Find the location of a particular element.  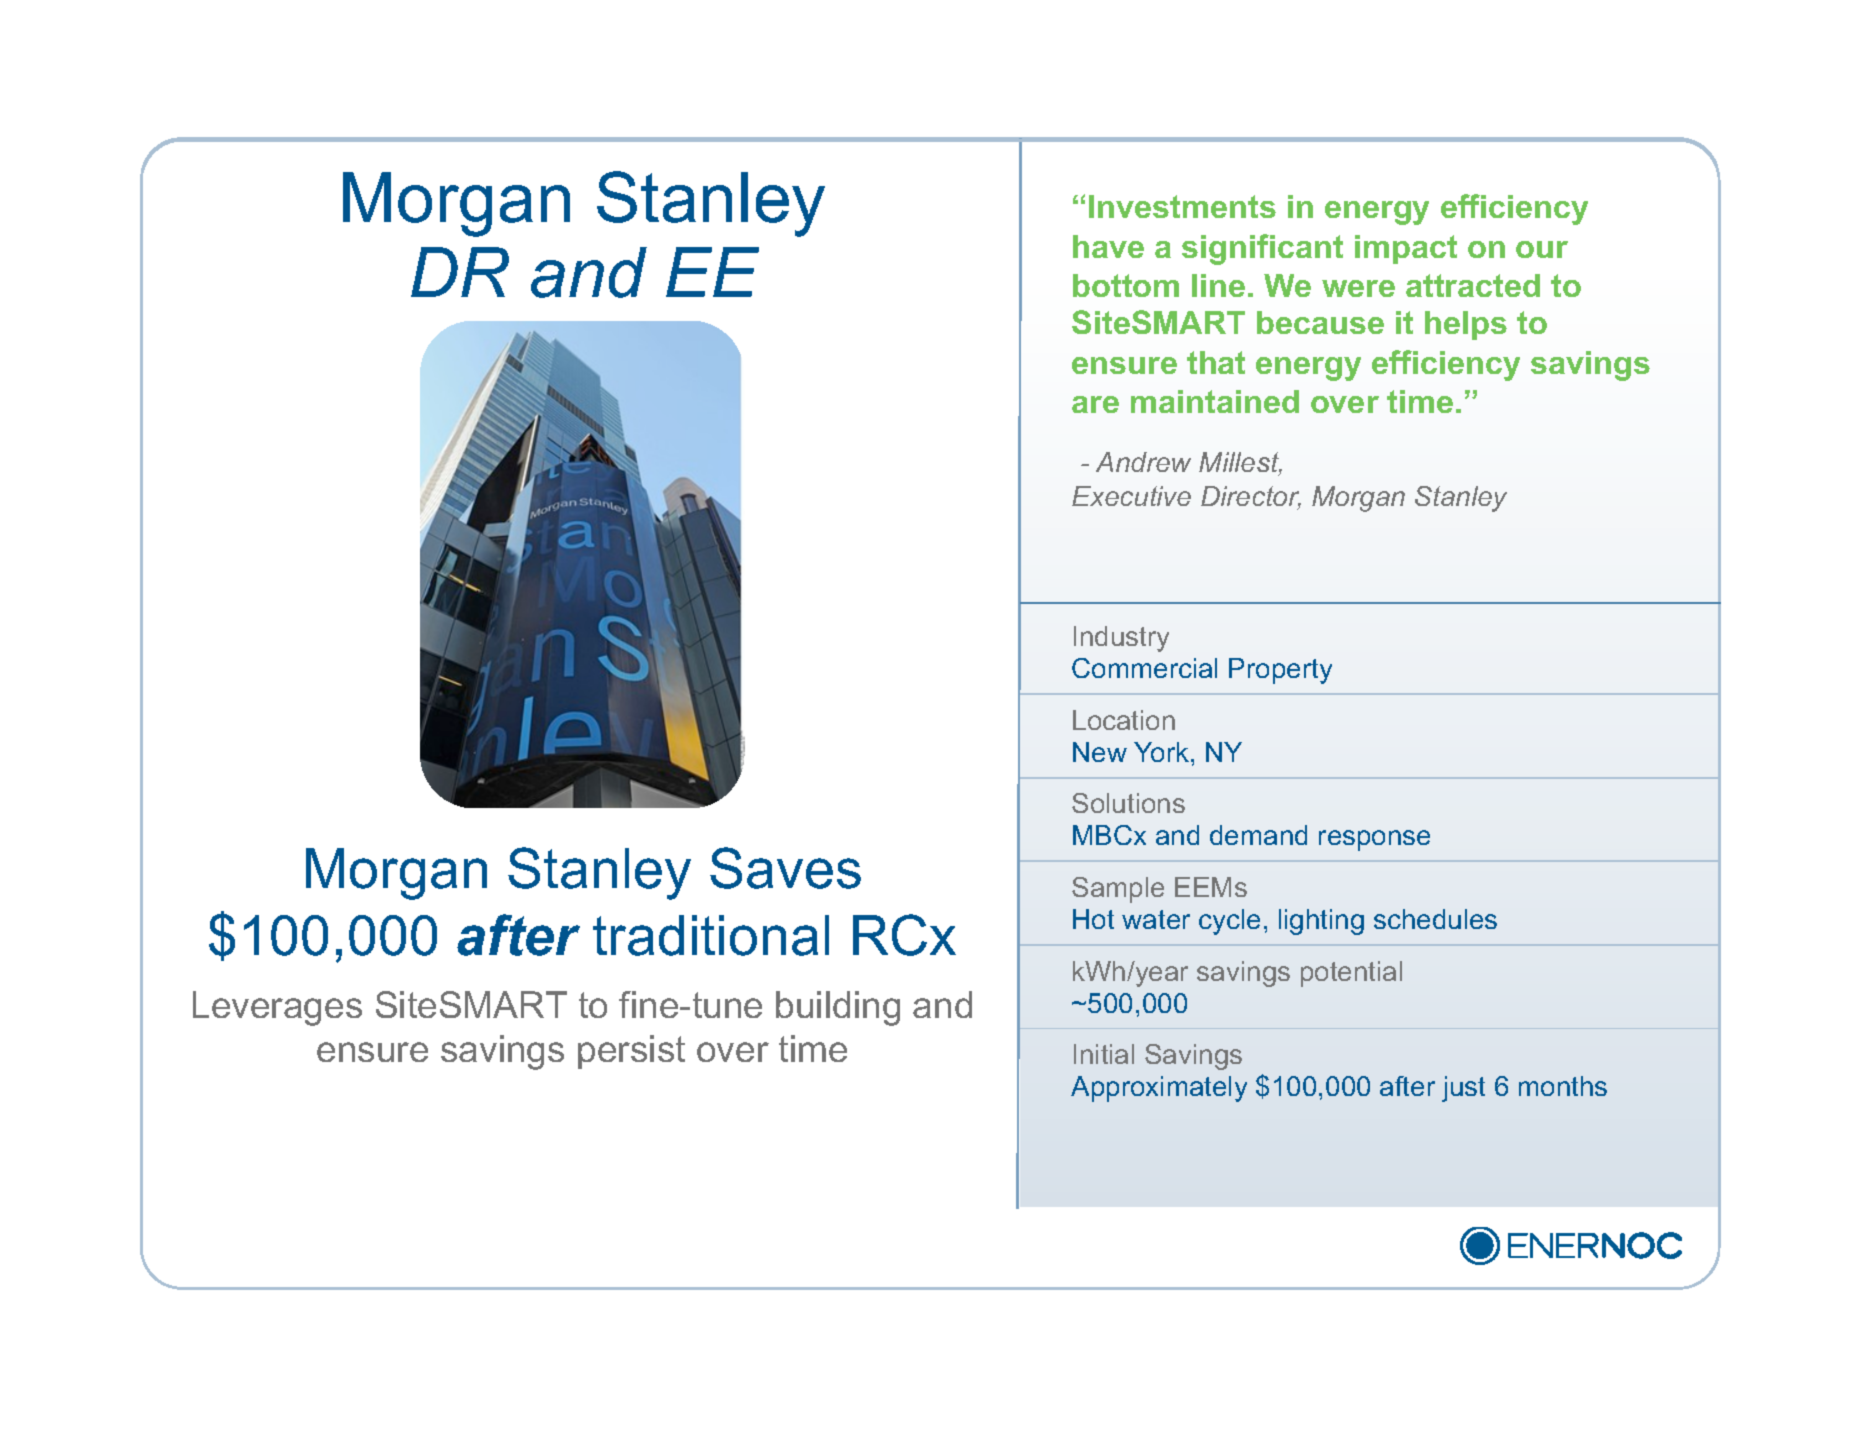

are is located at coordinates (1095, 404).
